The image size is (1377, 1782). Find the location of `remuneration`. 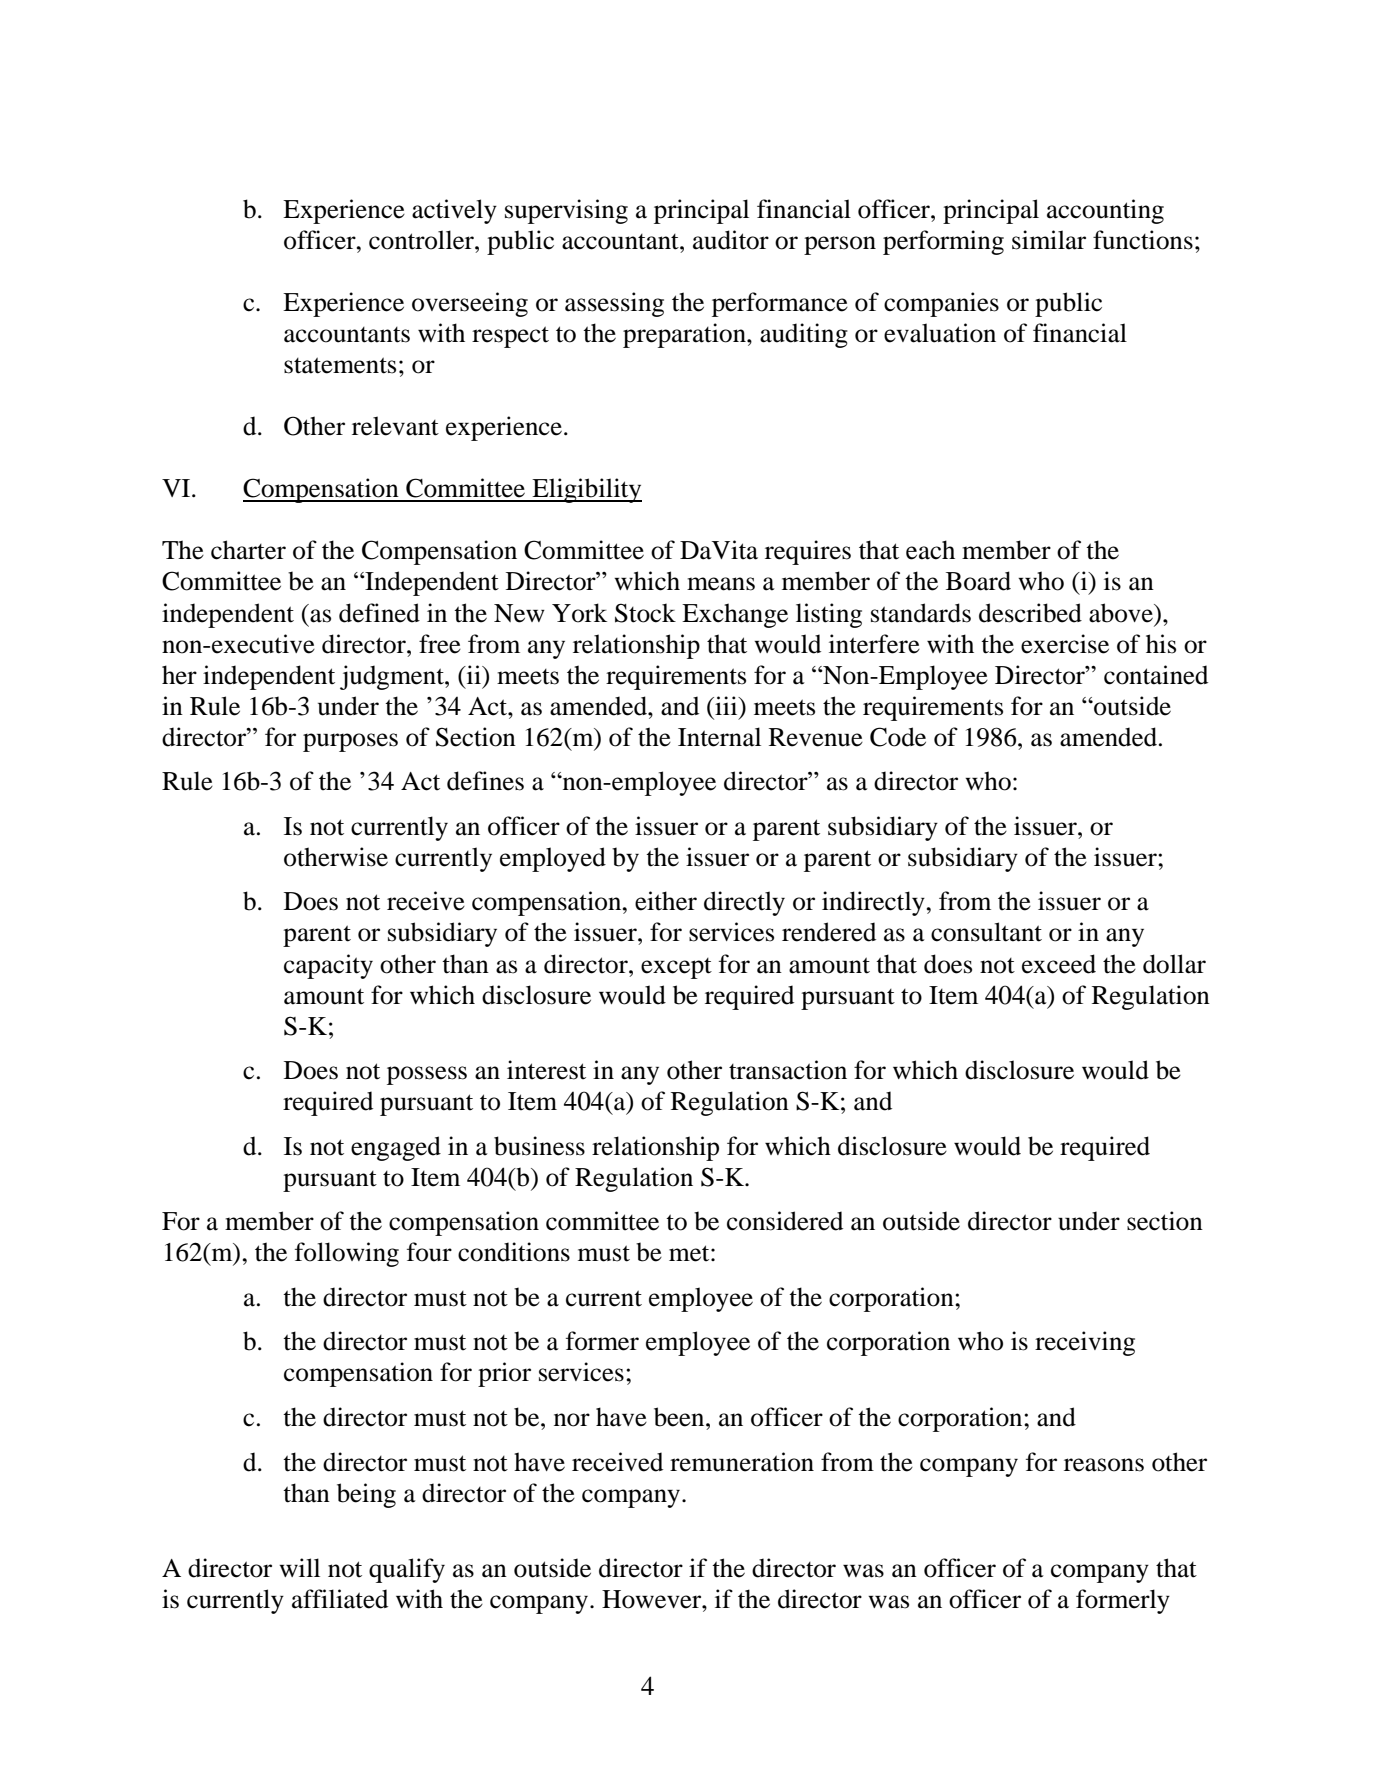

remuneration is located at coordinates (742, 1462).
